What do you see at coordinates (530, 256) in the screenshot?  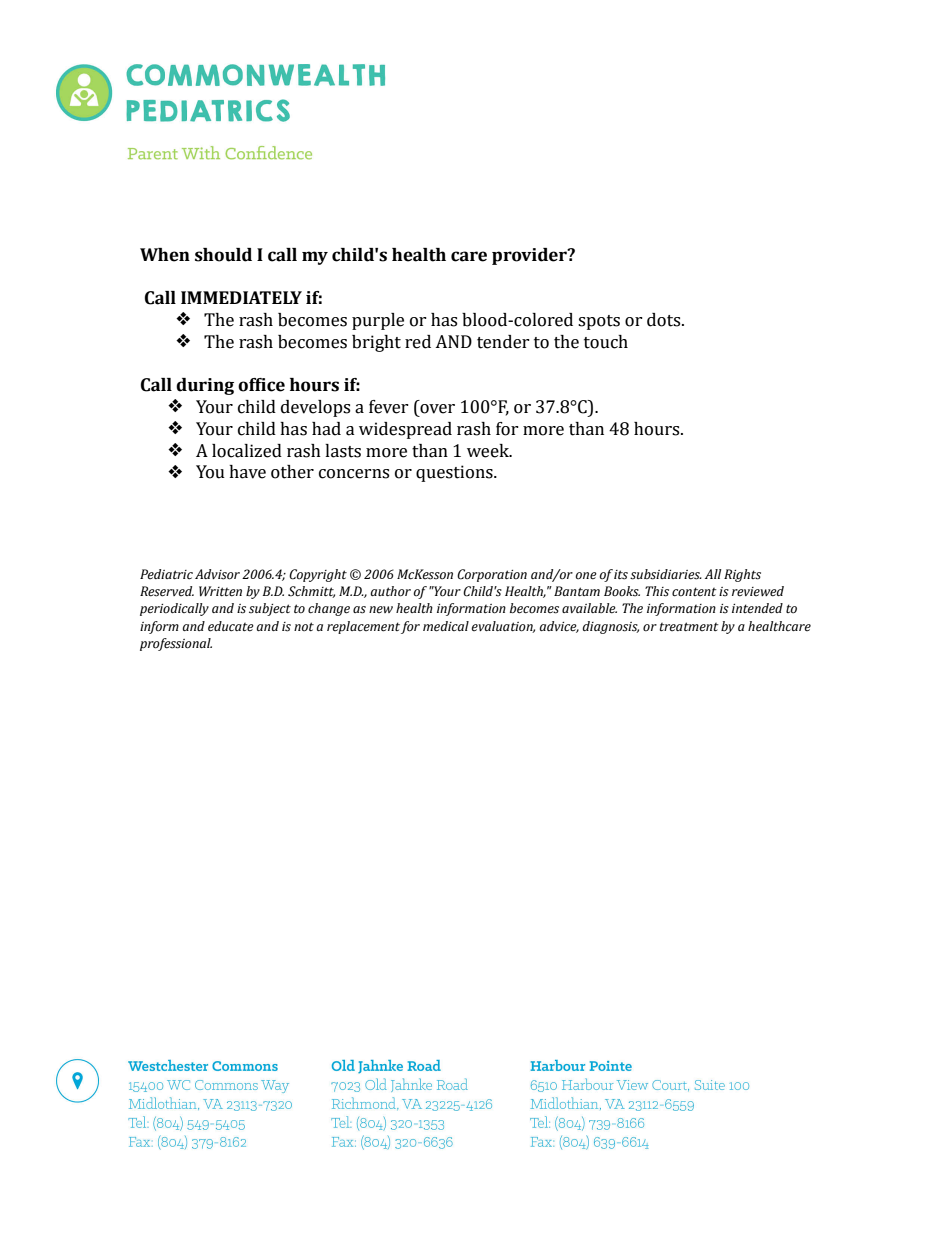 I see `provider` at bounding box center [530, 256].
